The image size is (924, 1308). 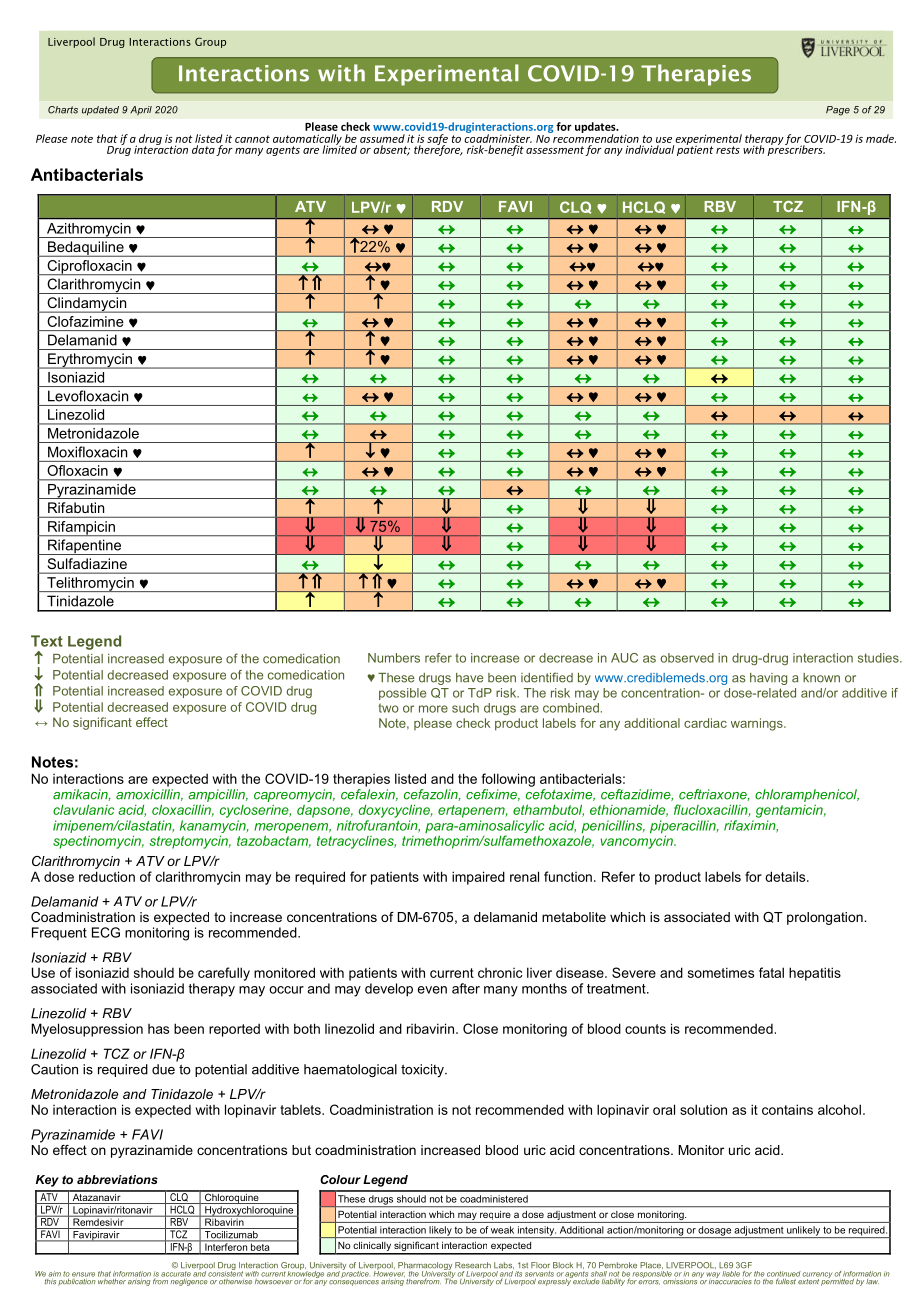 I want to click on therefore, so click(x=438, y=149).
